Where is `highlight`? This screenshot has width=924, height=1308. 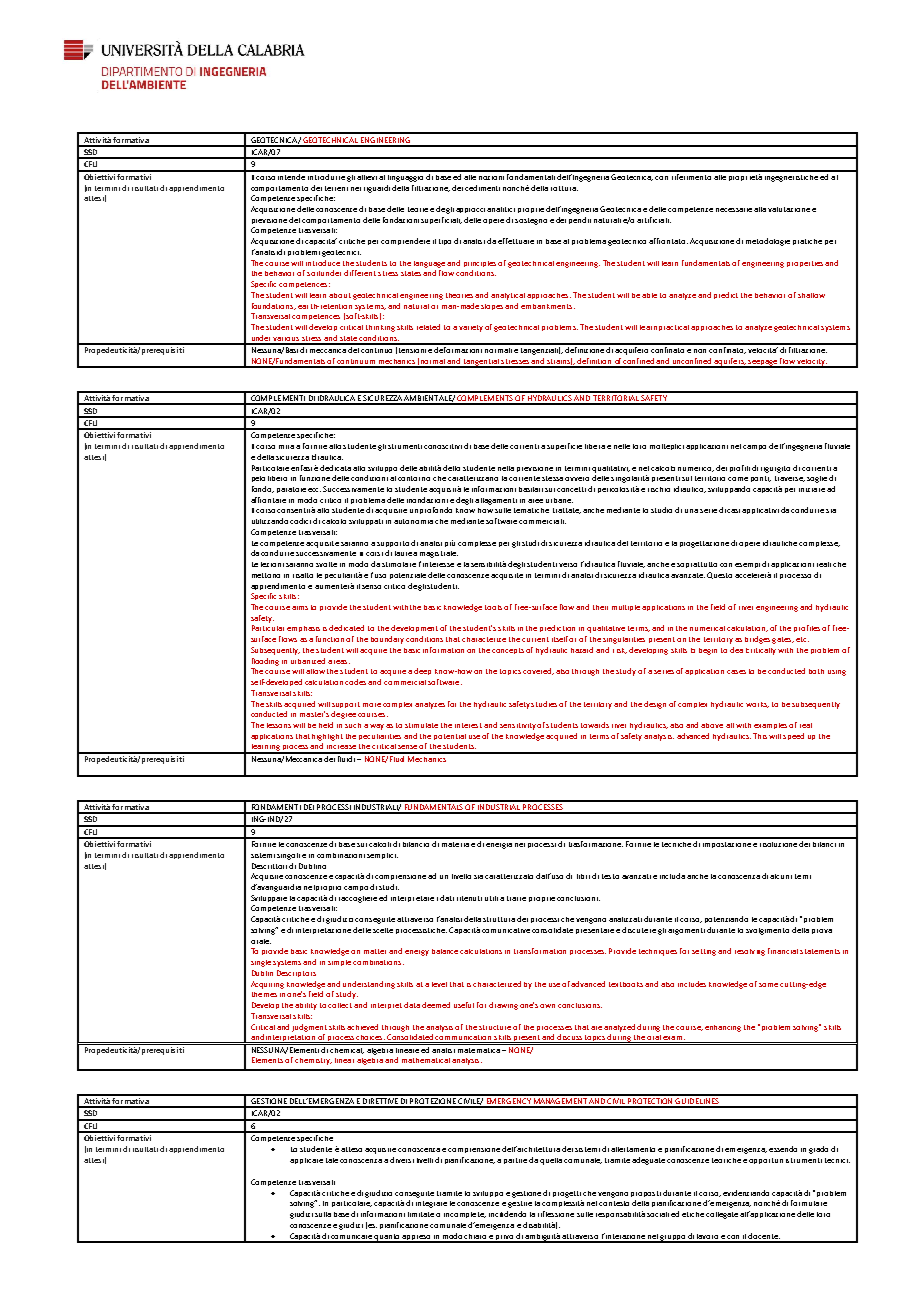
highlight is located at coordinates (327, 737).
